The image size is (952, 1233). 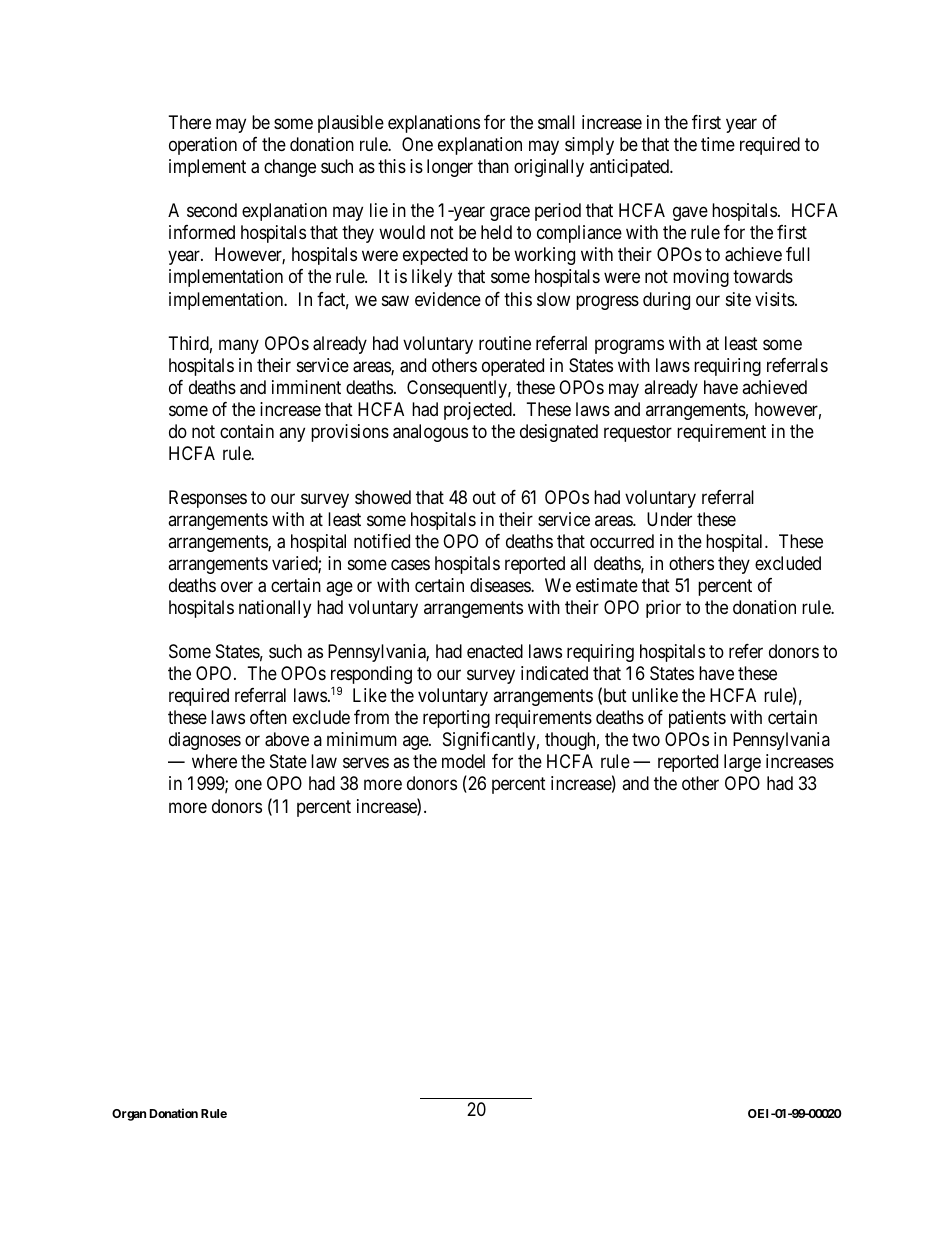 What do you see at coordinates (239, 346) in the page?
I see `many` at bounding box center [239, 346].
